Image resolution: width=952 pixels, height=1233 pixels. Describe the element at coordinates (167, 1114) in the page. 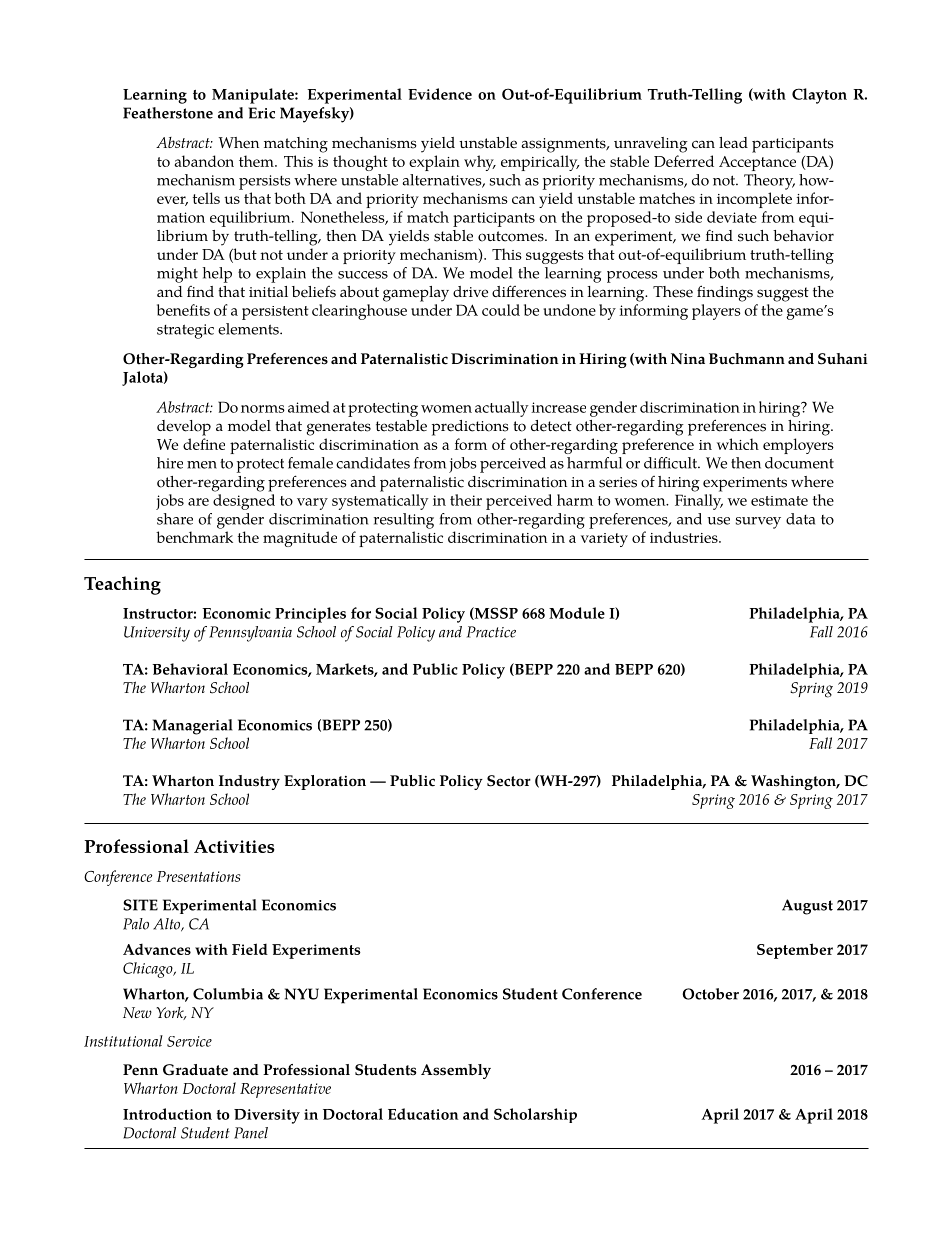

I see `Introduction` at that location.
